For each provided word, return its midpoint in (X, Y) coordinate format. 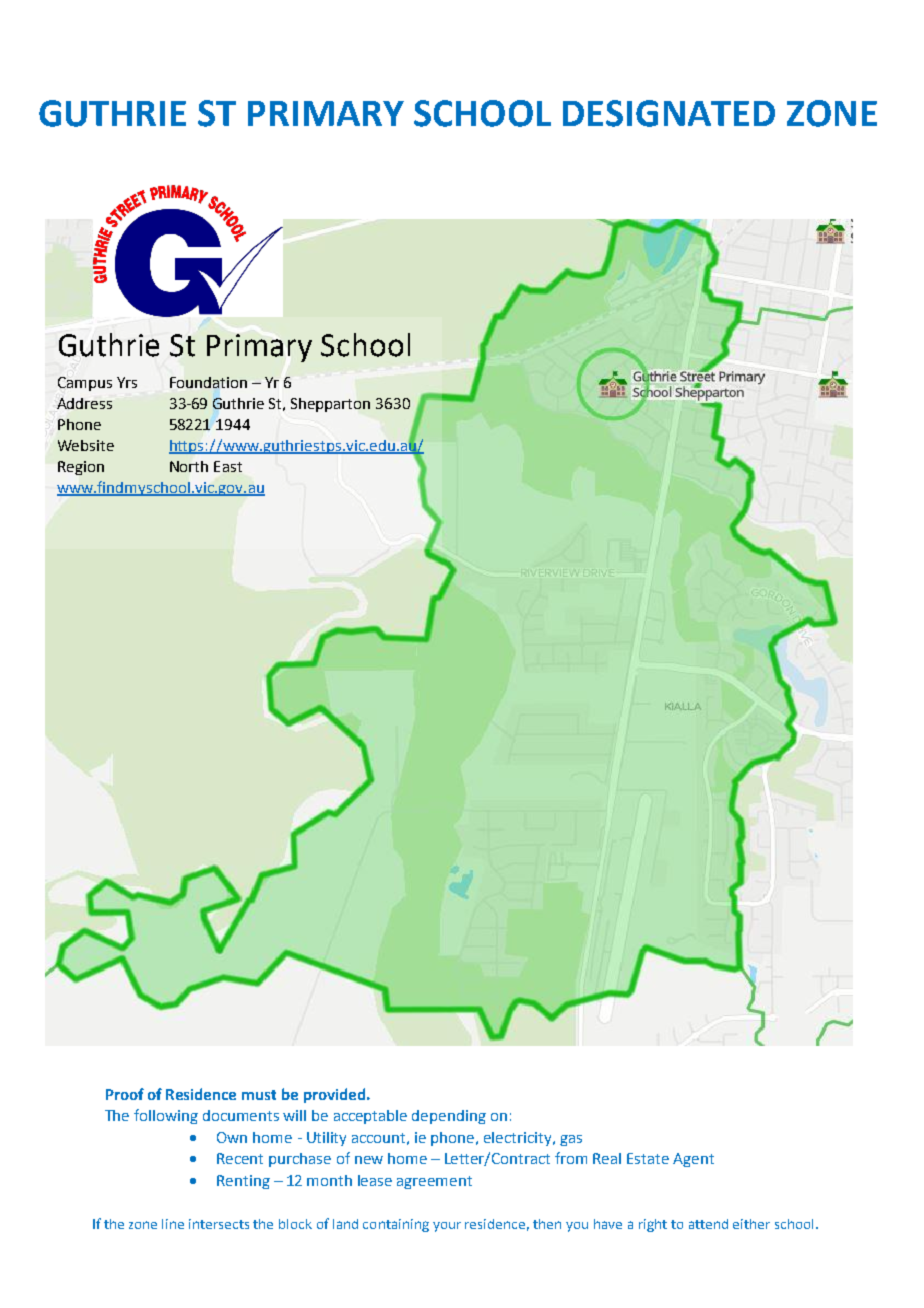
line (173, 1224)
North (189, 466)
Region (81, 468)
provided (336, 1095)
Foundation (208, 382)
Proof (125, 1094)
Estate (648, 1158)
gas (571, 1140)
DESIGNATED (669, 113)
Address (84, 403)
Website (86, 445)
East (228, 466)
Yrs (127, 382)
